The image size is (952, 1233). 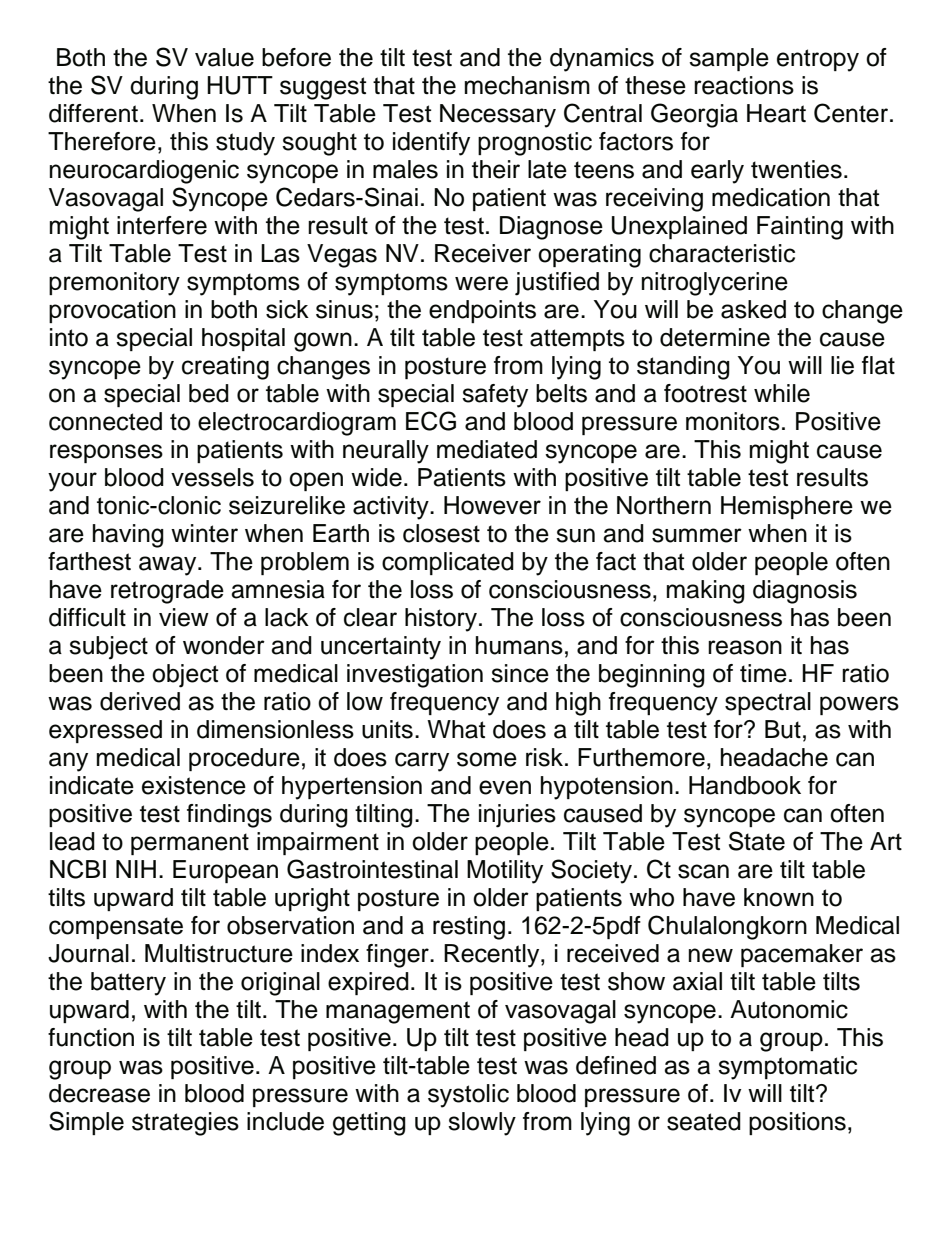 I want to click on HUTT, so click(x=240, y=85).
